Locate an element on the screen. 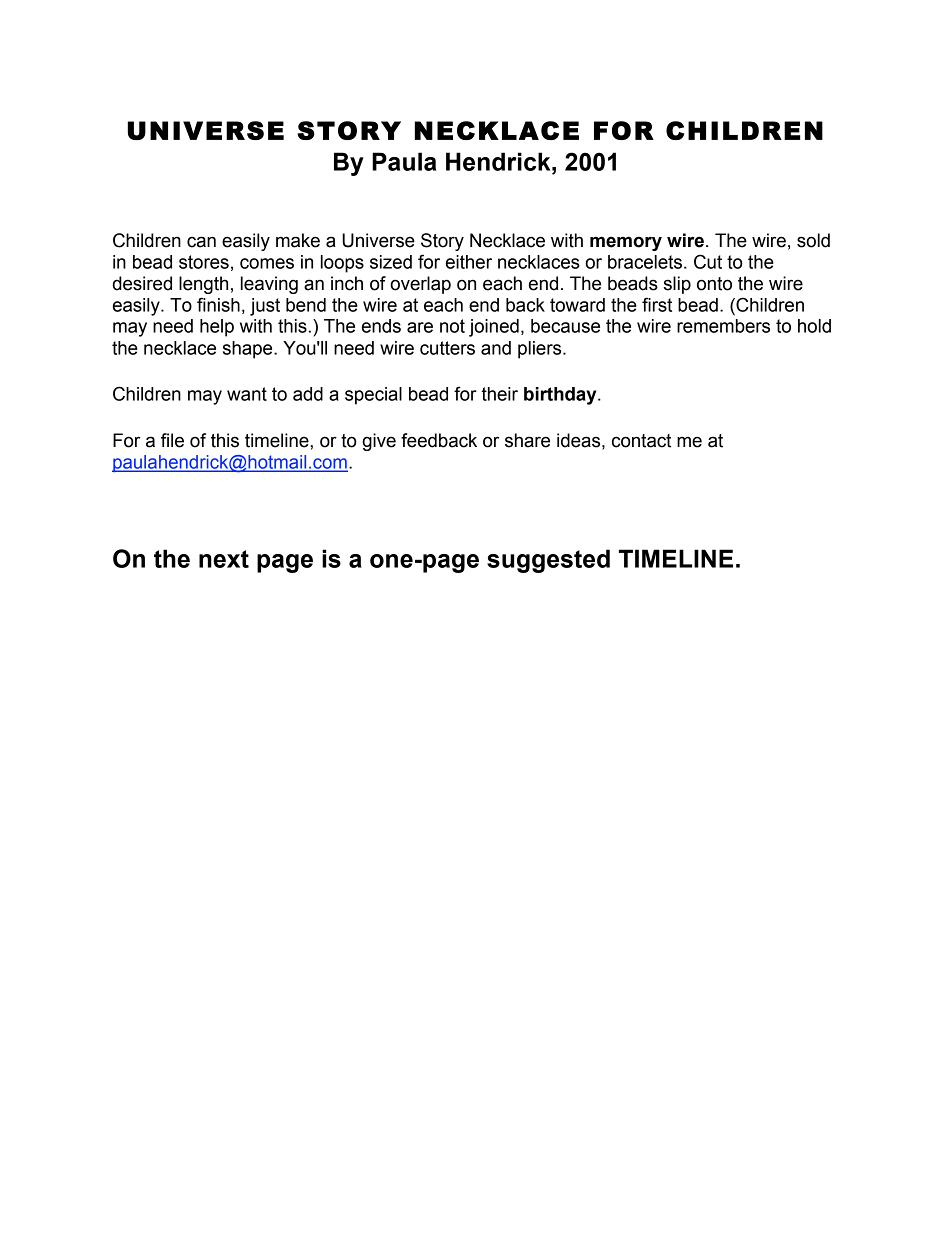 The width and height of the screenshot is (952, 1233). either is located at coordinates (469, 262).
